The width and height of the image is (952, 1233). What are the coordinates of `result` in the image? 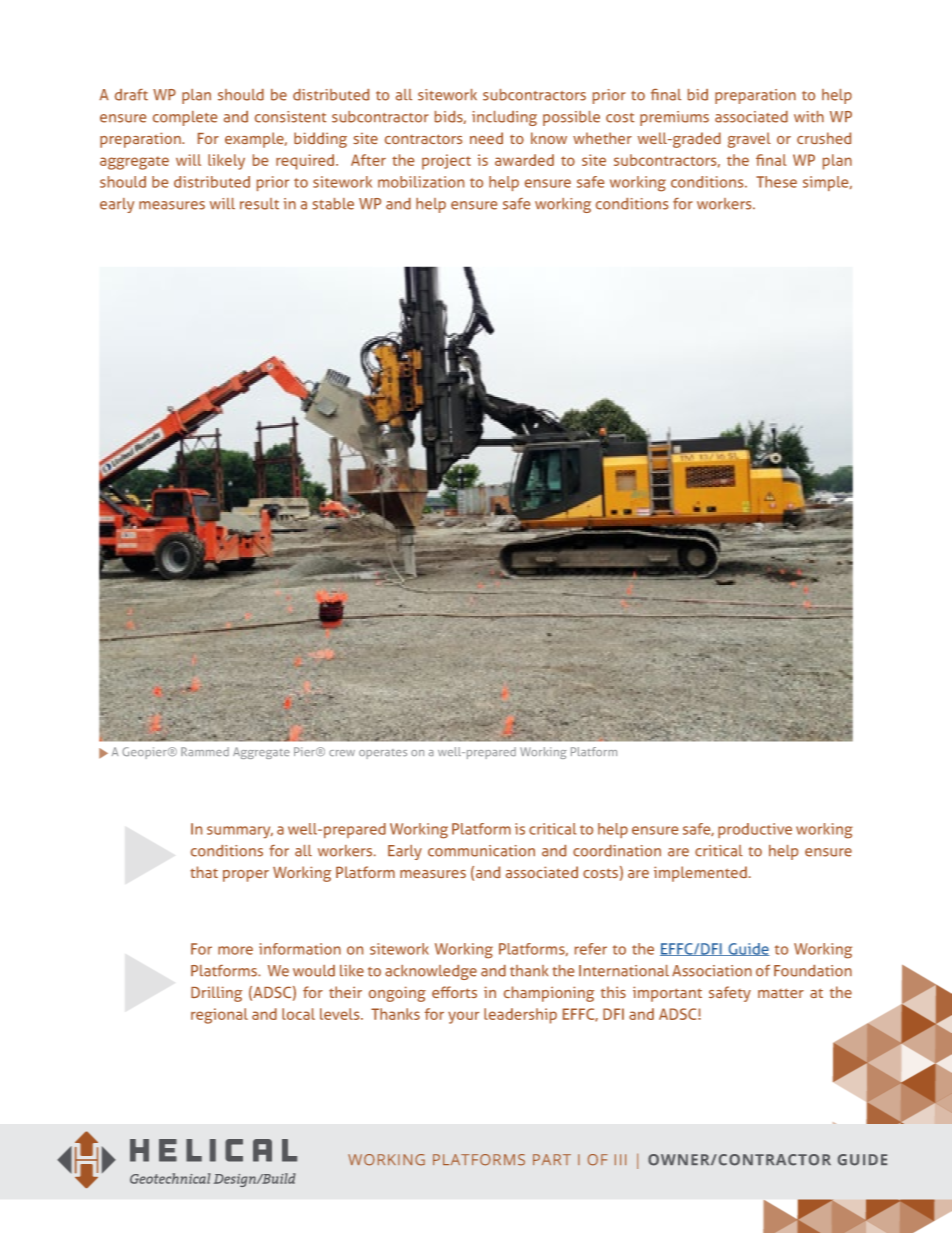 It's located at (259, 204).
